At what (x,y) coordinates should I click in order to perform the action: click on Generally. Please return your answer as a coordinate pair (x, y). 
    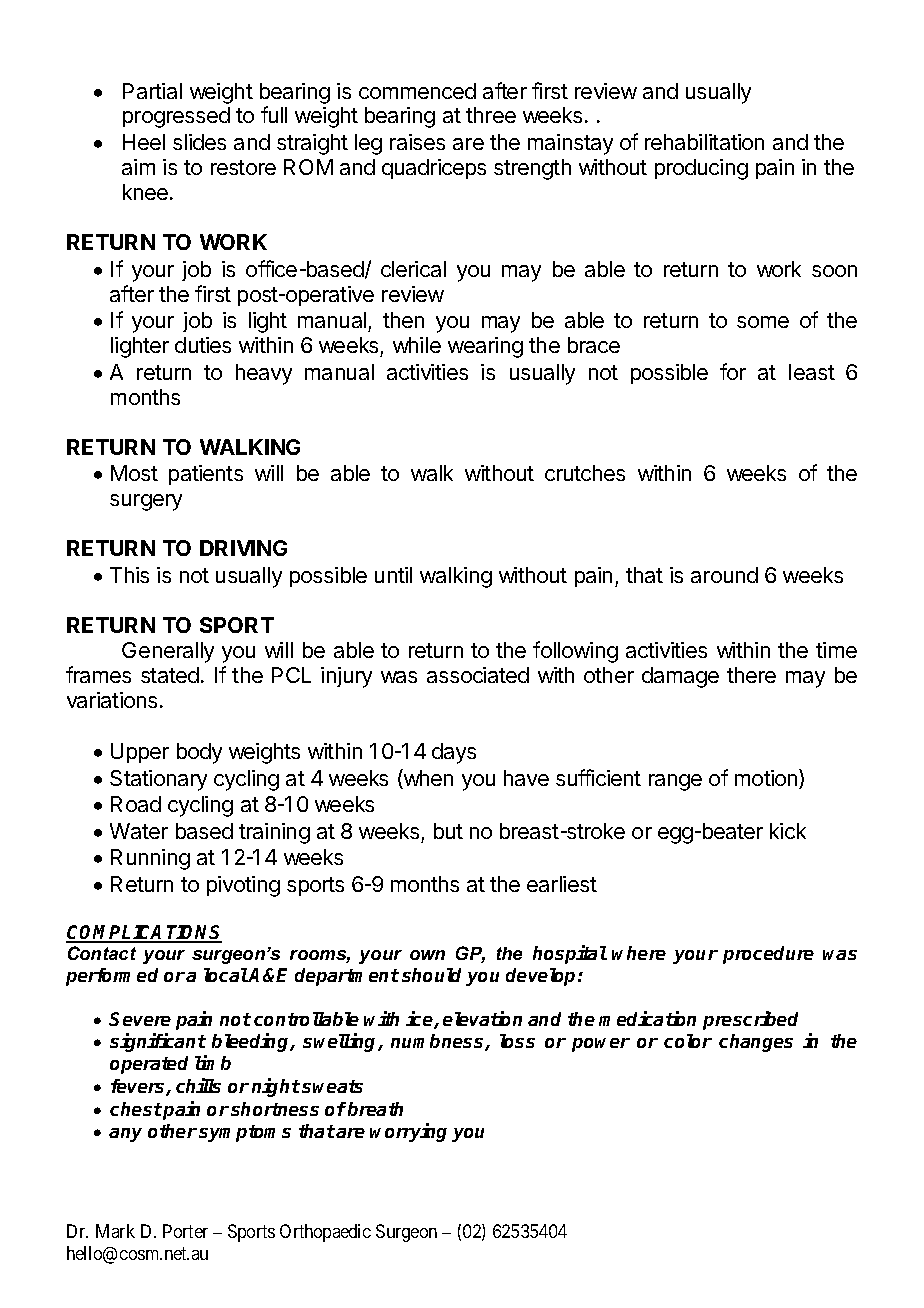
    Looking at the image, I should click on (168, 652).
